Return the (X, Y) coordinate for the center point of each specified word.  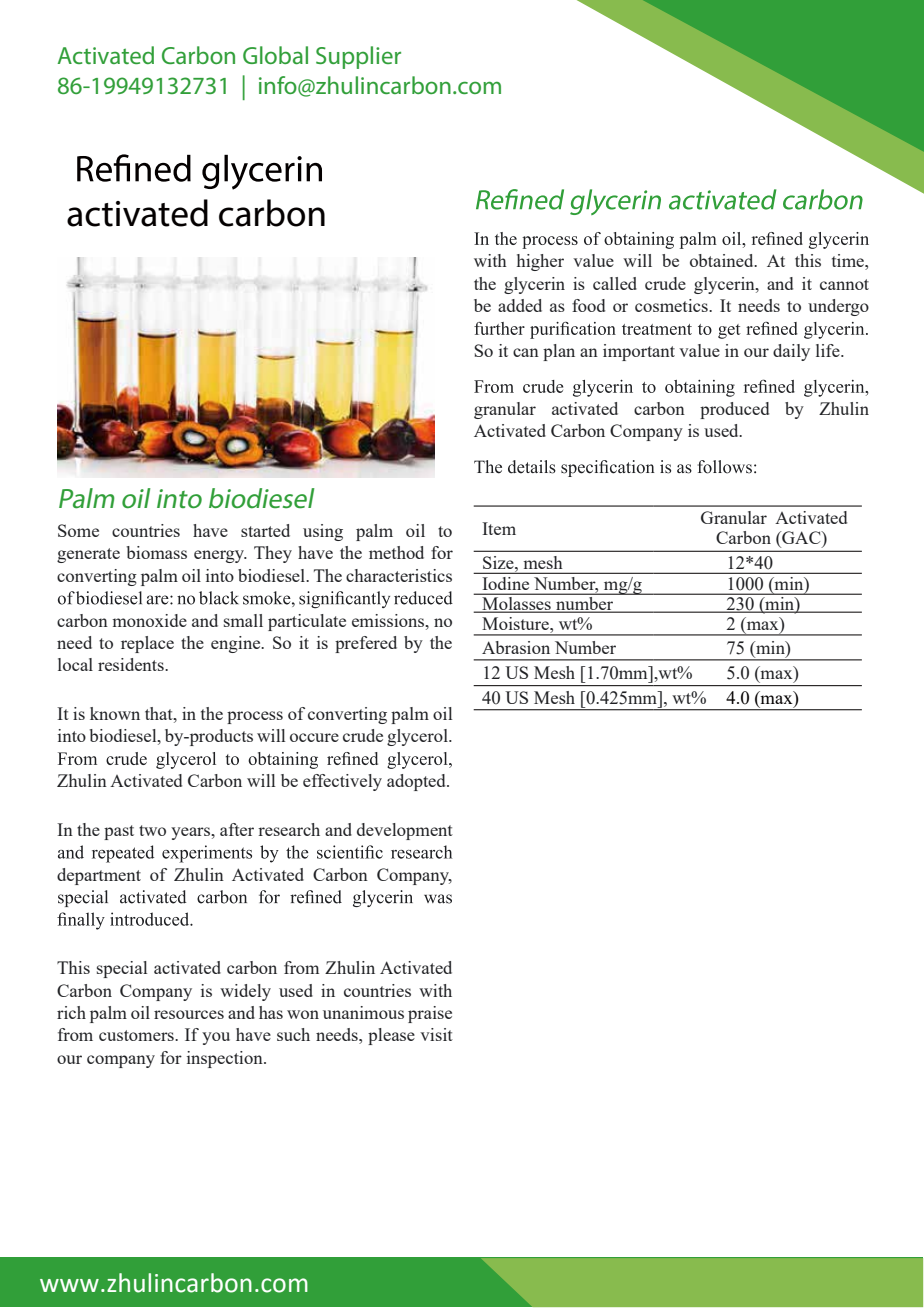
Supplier (358, 57)
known (115, 713)
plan (559, 352)
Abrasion (516, 647)
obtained (723, 260)
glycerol (418, 737)
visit (436, 1034)
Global (275, 55)
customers (137, 1035)
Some (78, 530)
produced (734, 410)
